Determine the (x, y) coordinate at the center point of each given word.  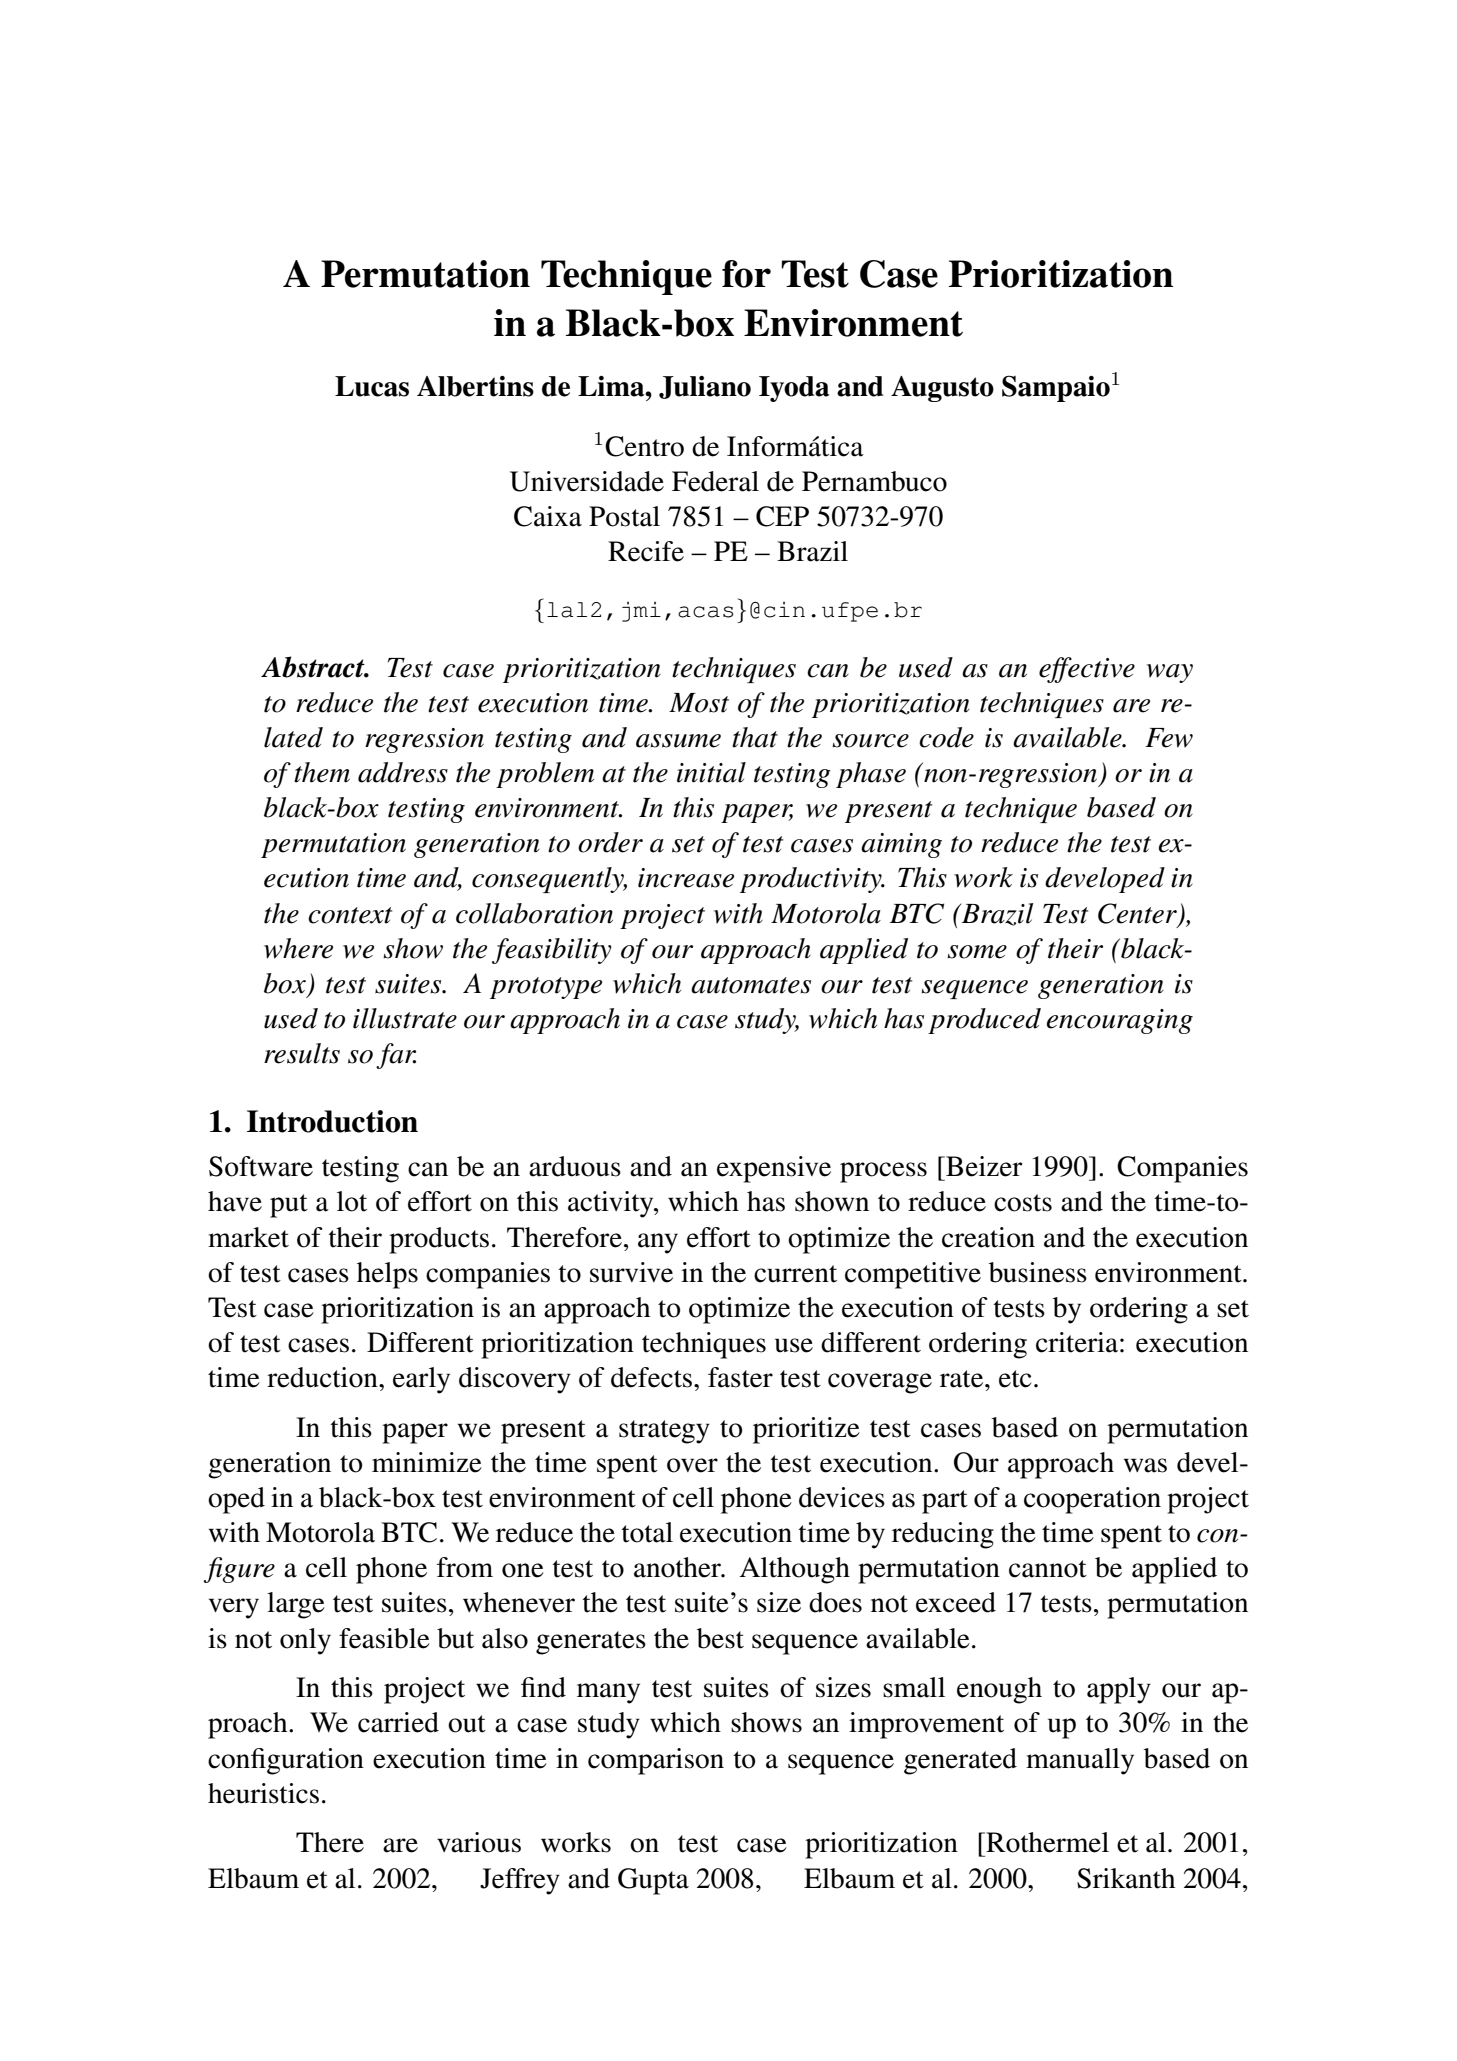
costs (1023, 1203)
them (322, 772)
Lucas (372, 386)
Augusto (942, 389)
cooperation (1092, 1500)
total (647, 1532)
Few (1169, 738)
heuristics (263, 1793)
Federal (715, 481)
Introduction (332, 1121)
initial (711, 772)
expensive (774, 1169)
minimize (427, 1462)
